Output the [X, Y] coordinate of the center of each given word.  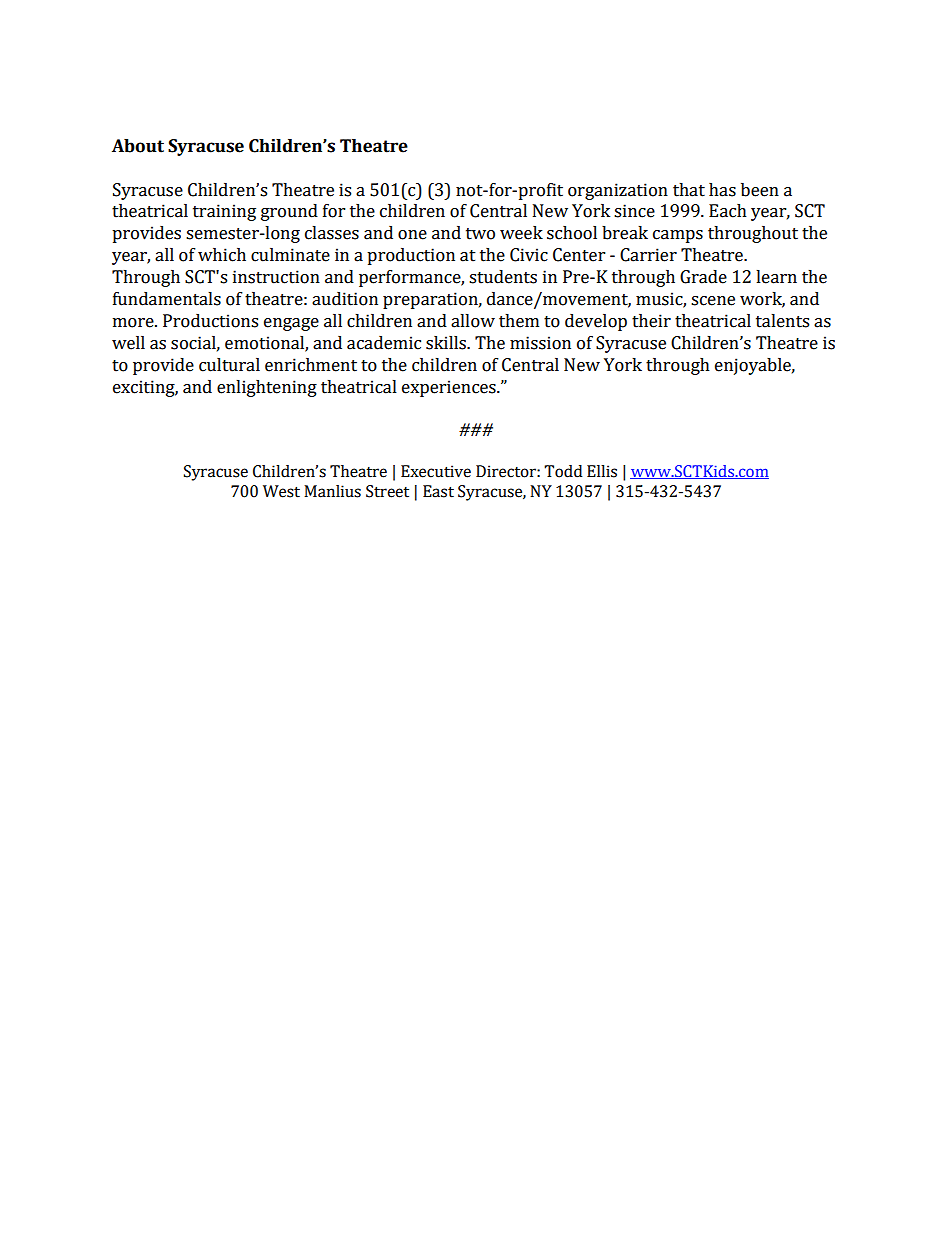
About [138, 146]
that [689, 190]
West [281, 491]
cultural [229, 365]
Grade [703, 277]
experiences [450, 388]
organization [618, 191]
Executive [436, 471]
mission [540, 343]
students [503, 277]
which [222, 255]
